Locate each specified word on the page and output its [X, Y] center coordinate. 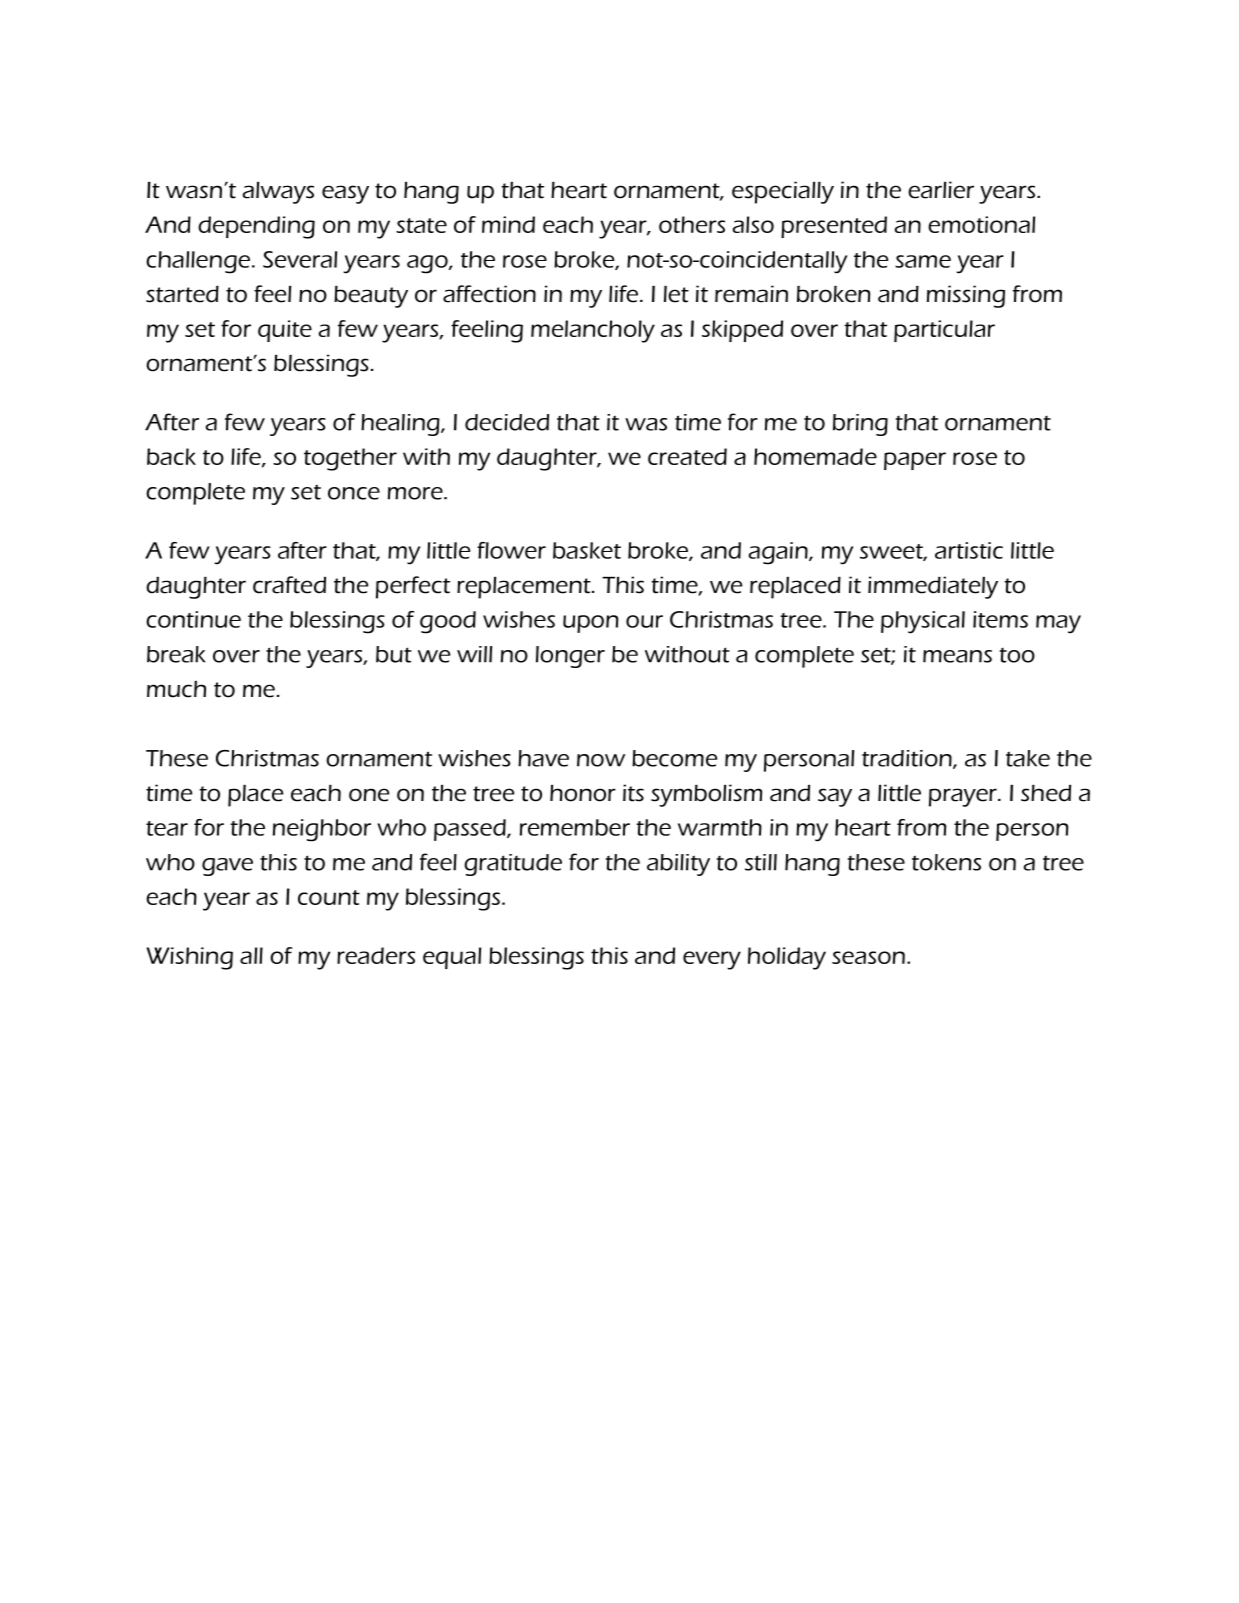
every [712, 960]
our [644, 621]
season [868, 957]
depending [256, 227]
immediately [933, 587]
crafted [289, 585]
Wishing [190, 958]
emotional [981, 224]
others [692, 224]
